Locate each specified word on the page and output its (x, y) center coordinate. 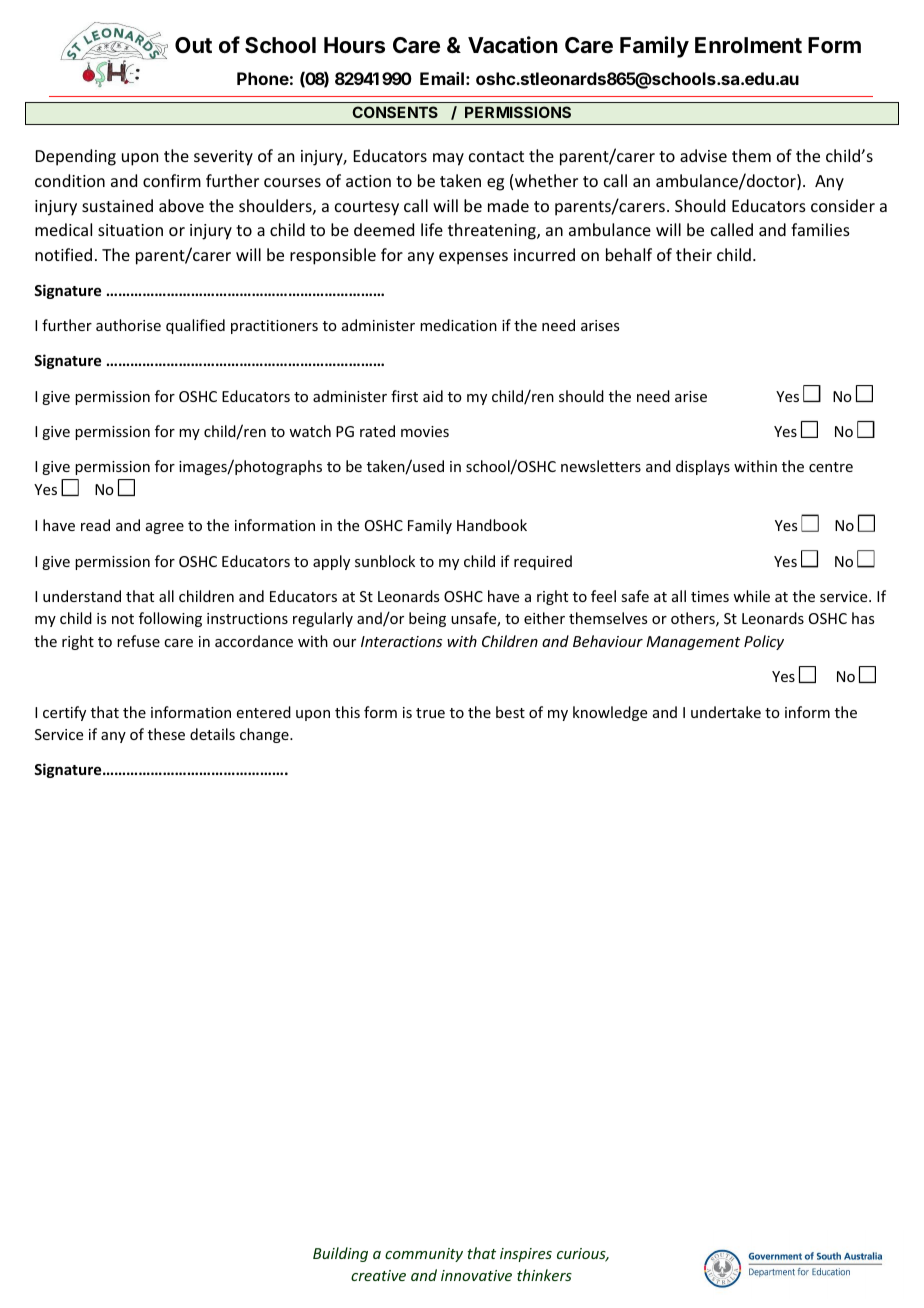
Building (340, 1254)
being (427, 619)
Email (442, 78)
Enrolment (748, 45)
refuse (138, 641)
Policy (764, 642)
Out (193, 45)
